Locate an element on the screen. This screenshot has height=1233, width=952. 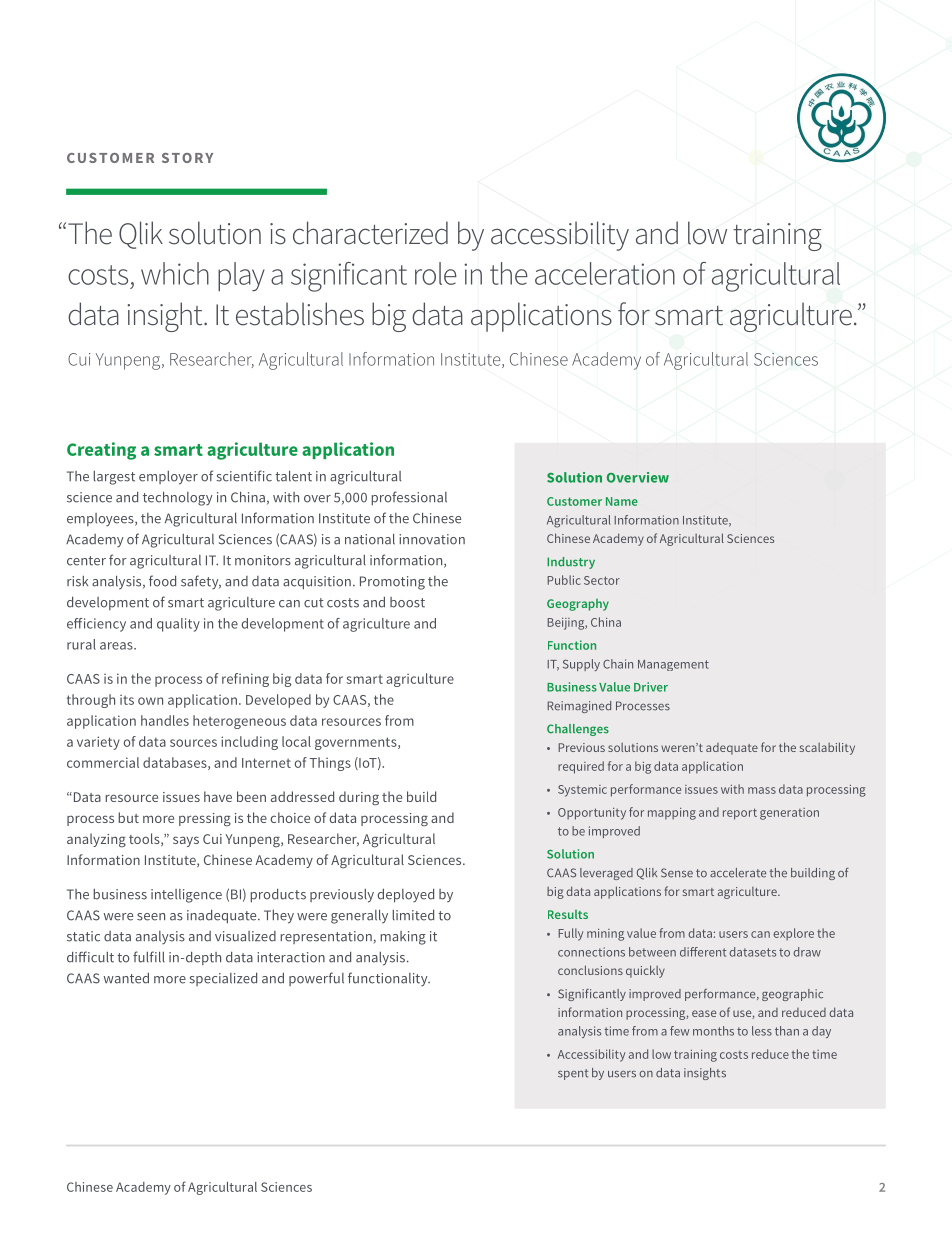
boost is located at coordinates (407, 602).
